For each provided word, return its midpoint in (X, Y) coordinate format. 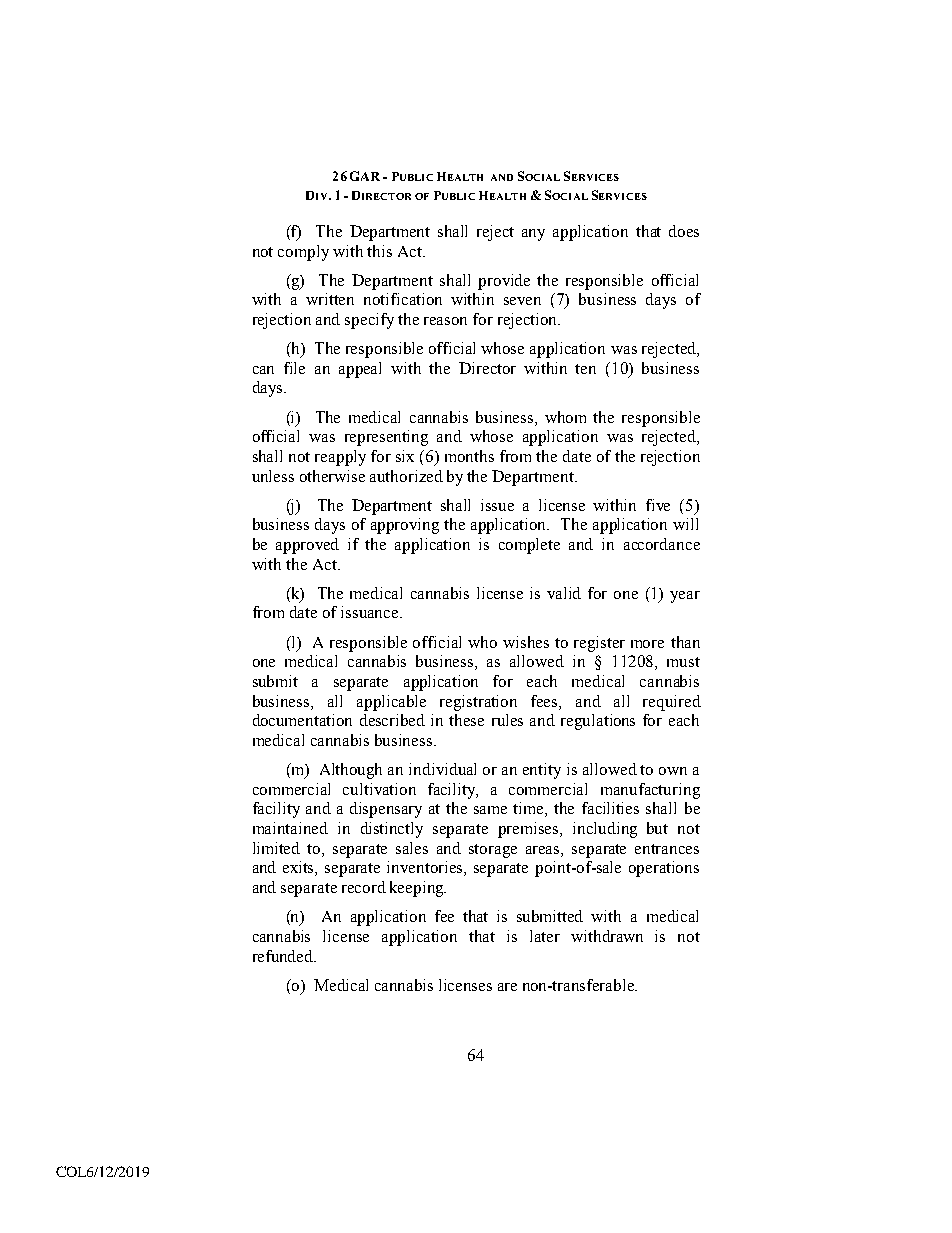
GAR (365, 176)
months (469, 456)
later (545, 936)
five (658, 505)
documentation (302, 720)
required (672, 703)
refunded (284, 956)
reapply (340, 458)
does (684, 231)
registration (478, 703)
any (533, 235)
